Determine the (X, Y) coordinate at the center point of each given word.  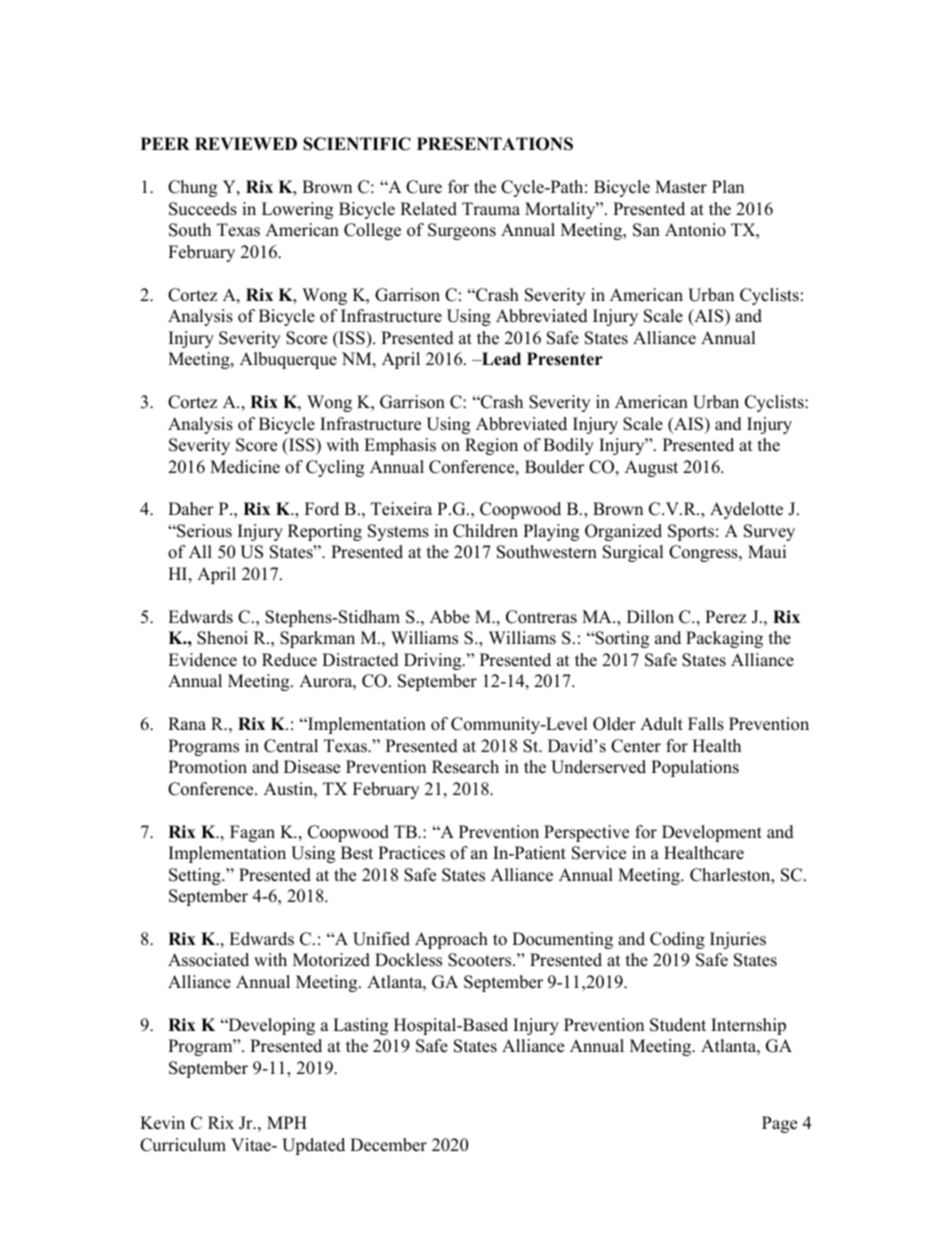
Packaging (724, 639)
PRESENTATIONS (495, 144)
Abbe (450, 617)
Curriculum (183, 1145)
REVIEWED (246, 143)
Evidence (202, 660)
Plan (728, 186)
